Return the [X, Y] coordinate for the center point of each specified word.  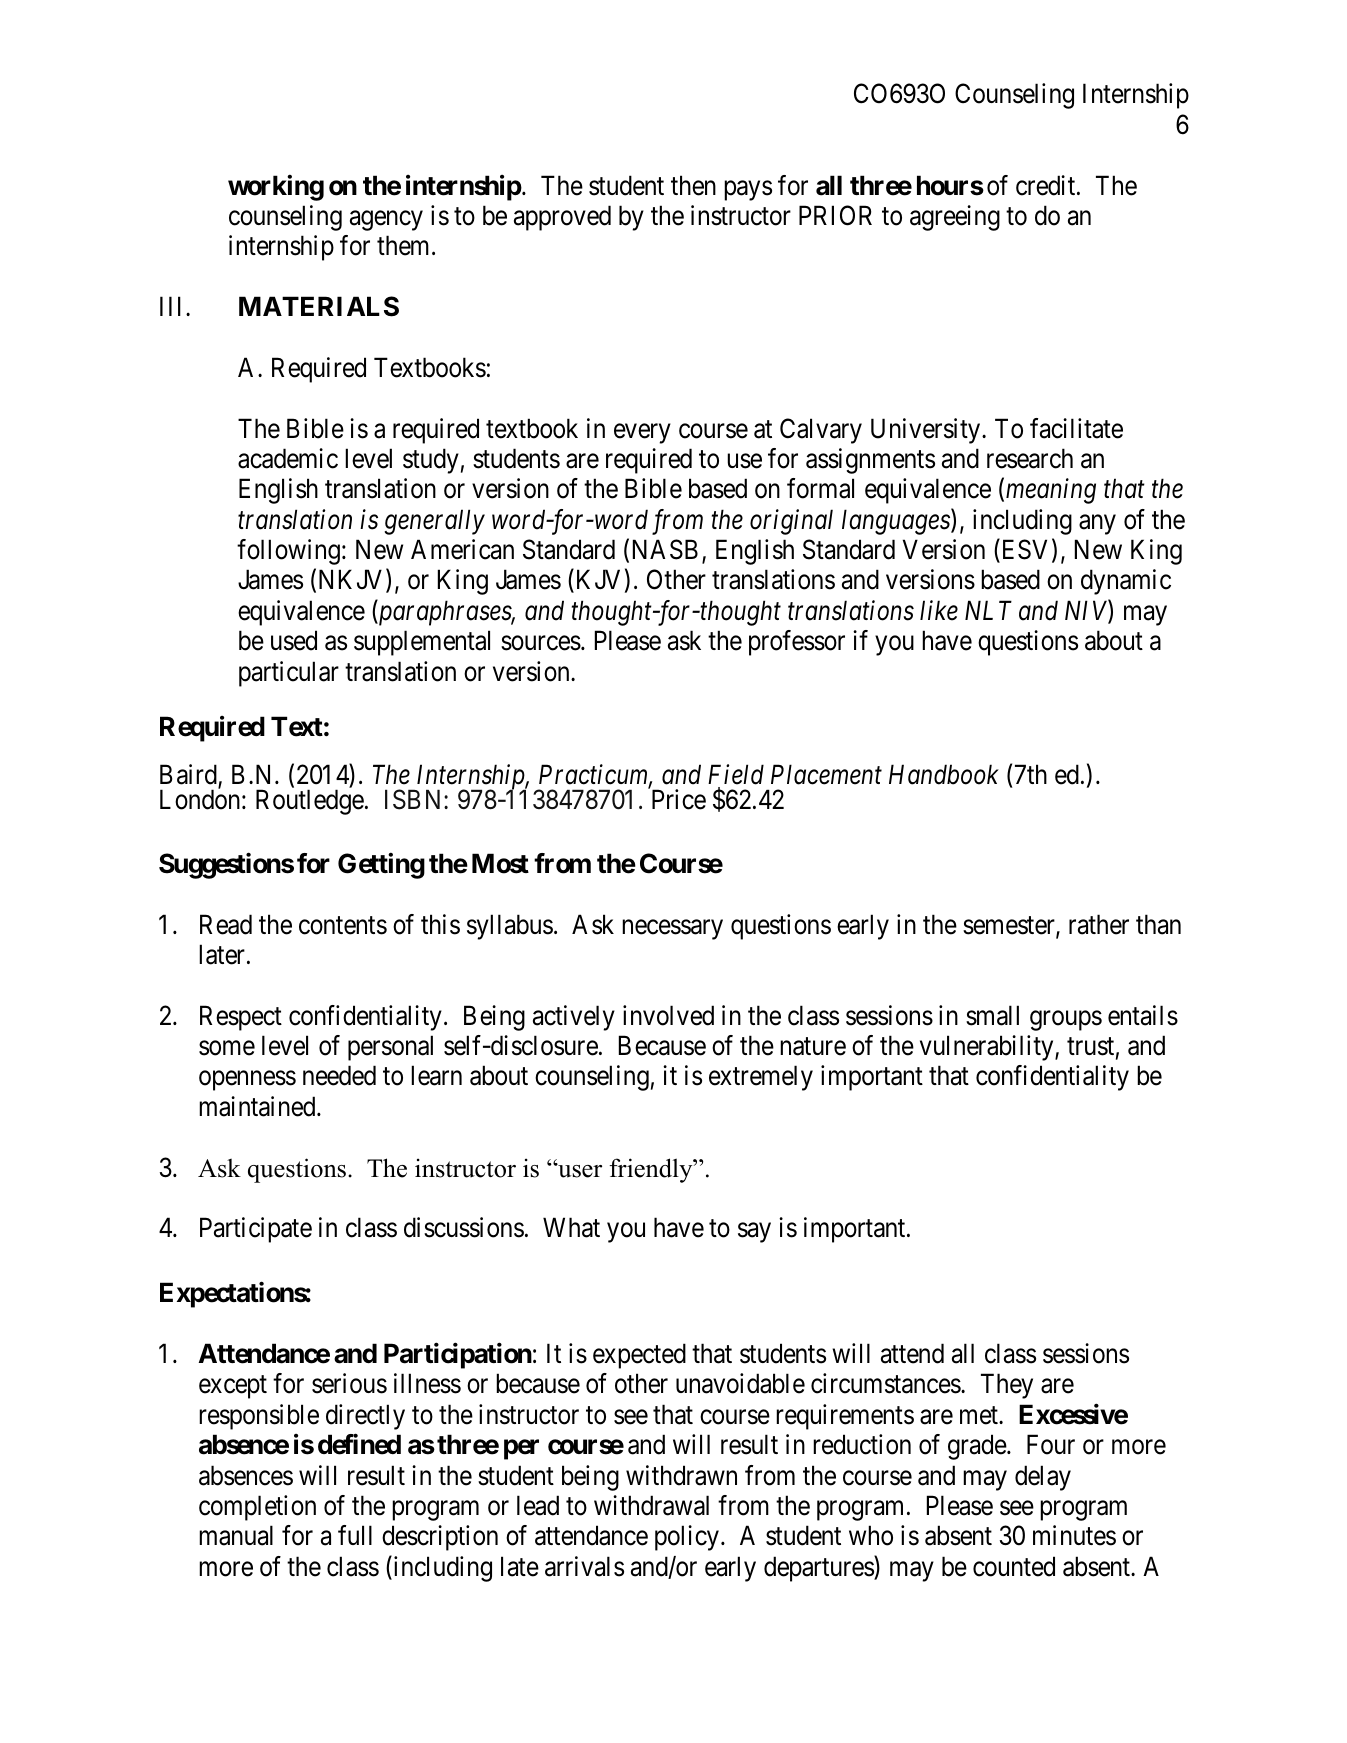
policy [687, 1538]
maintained [258, 1106]
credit [1047, 185]
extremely [761, 1078]
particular [289, 674]
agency [386, 221]
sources [541, 643]
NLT [988, 610]
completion [257, 1508]
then [693, 185]
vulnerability [988, 1048]
